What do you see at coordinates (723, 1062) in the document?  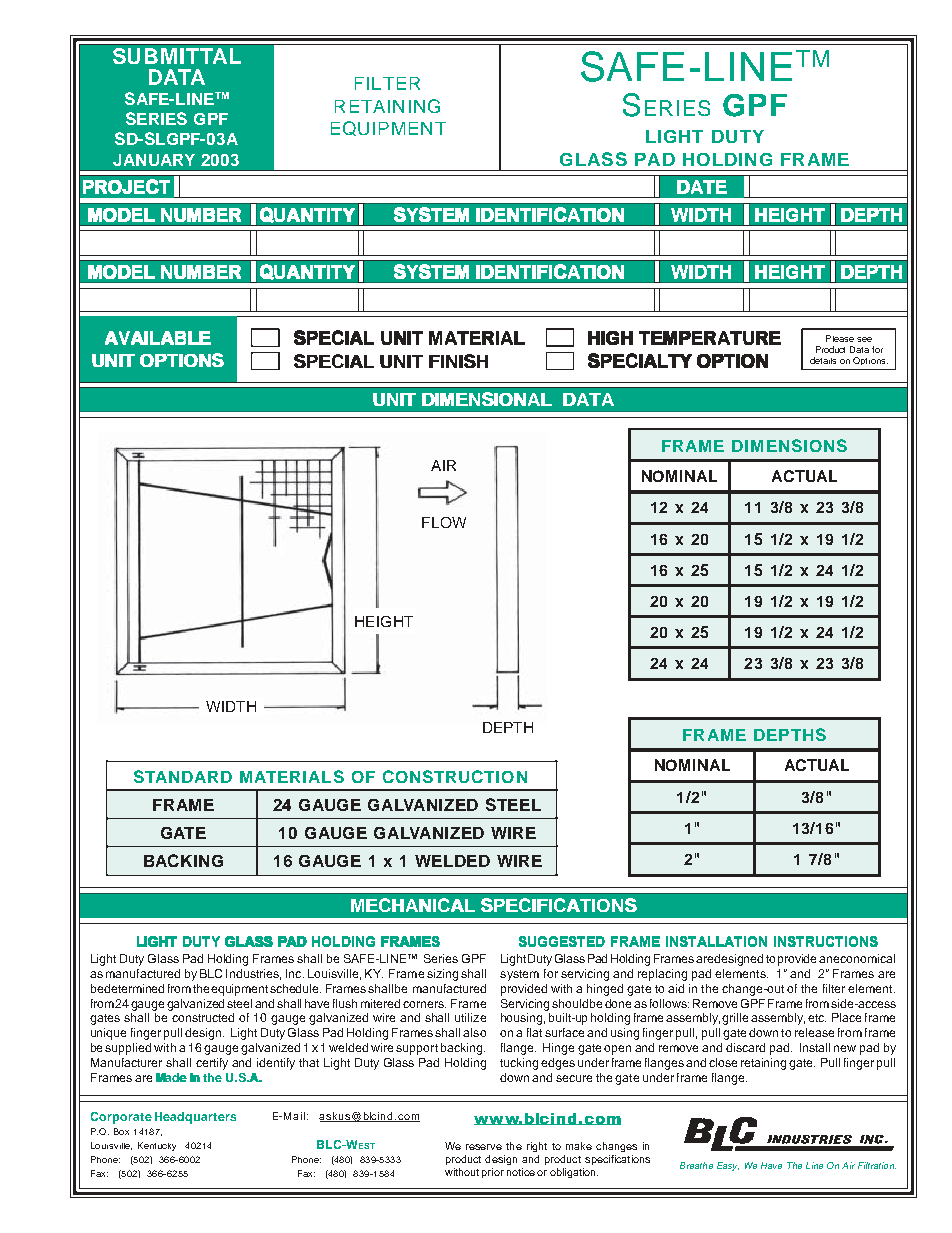 I see `close` at bounding box center [723, 1062].
